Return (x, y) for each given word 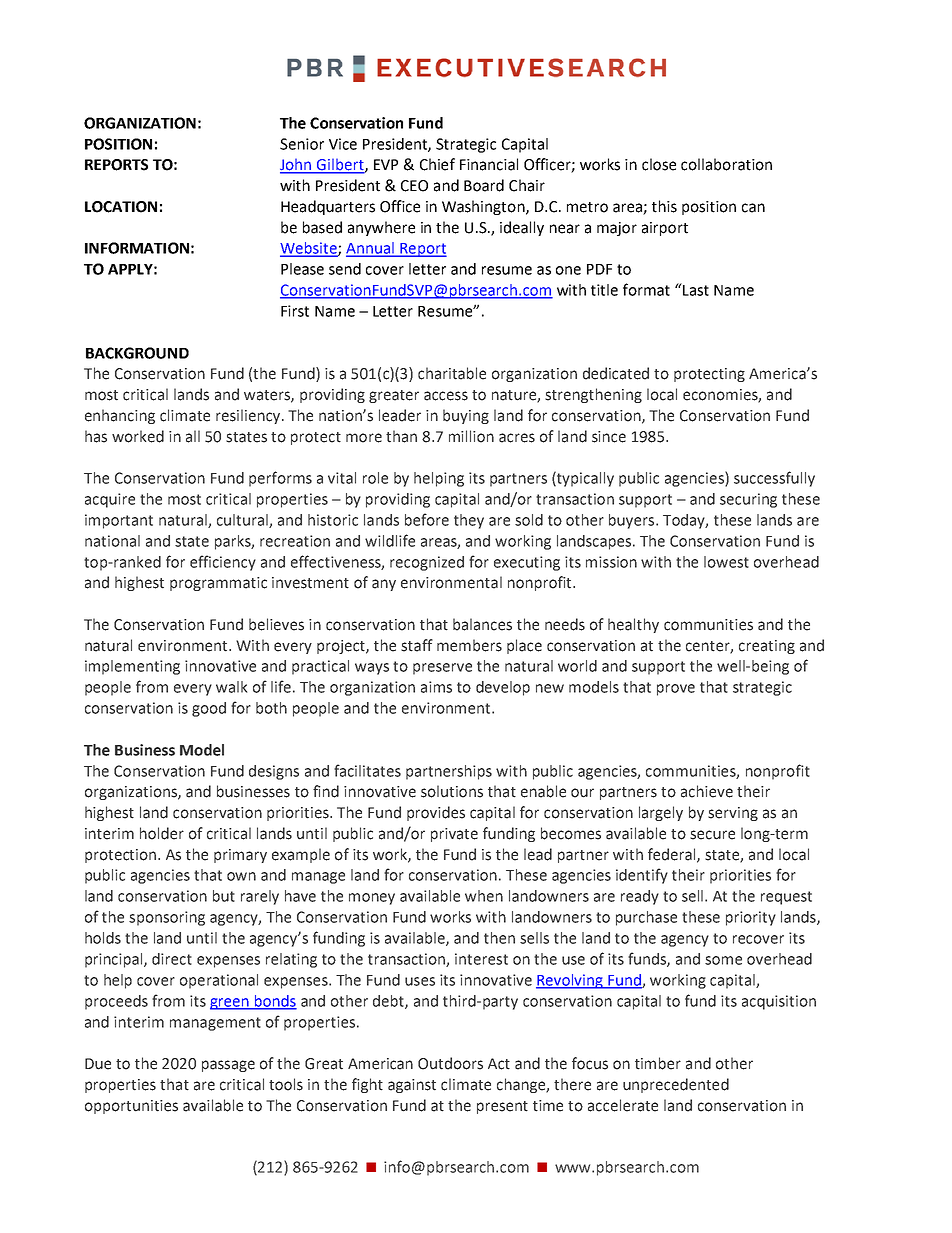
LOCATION (121, 207)
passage (228, 1066)
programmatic (218, 584)
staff (417, 645)
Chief (437, 164)
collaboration (726, 164)
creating (767, 647)
